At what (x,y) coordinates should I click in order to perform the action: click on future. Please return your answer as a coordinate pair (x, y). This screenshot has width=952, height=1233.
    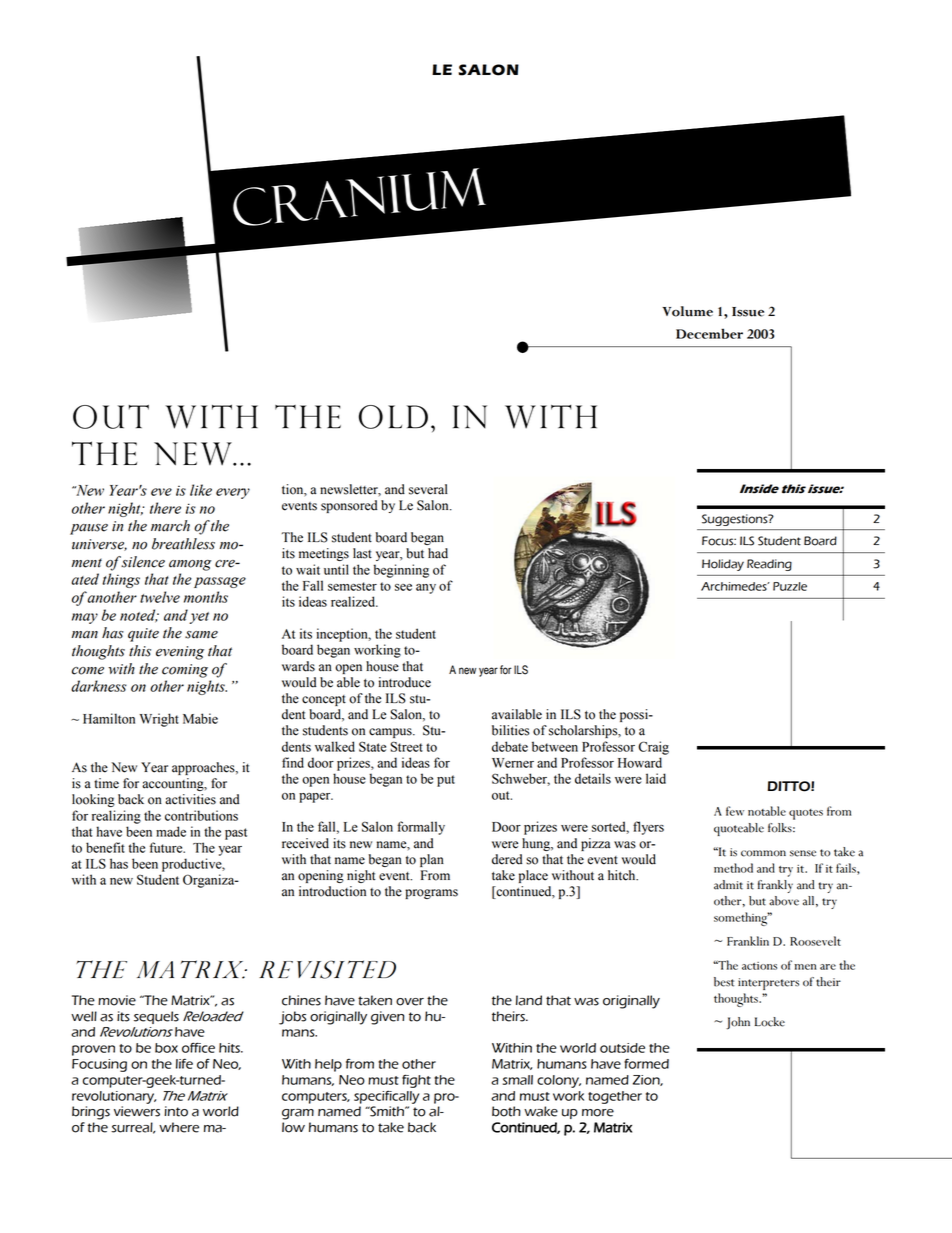
    Looking at the image, I should click on (167, 847).
